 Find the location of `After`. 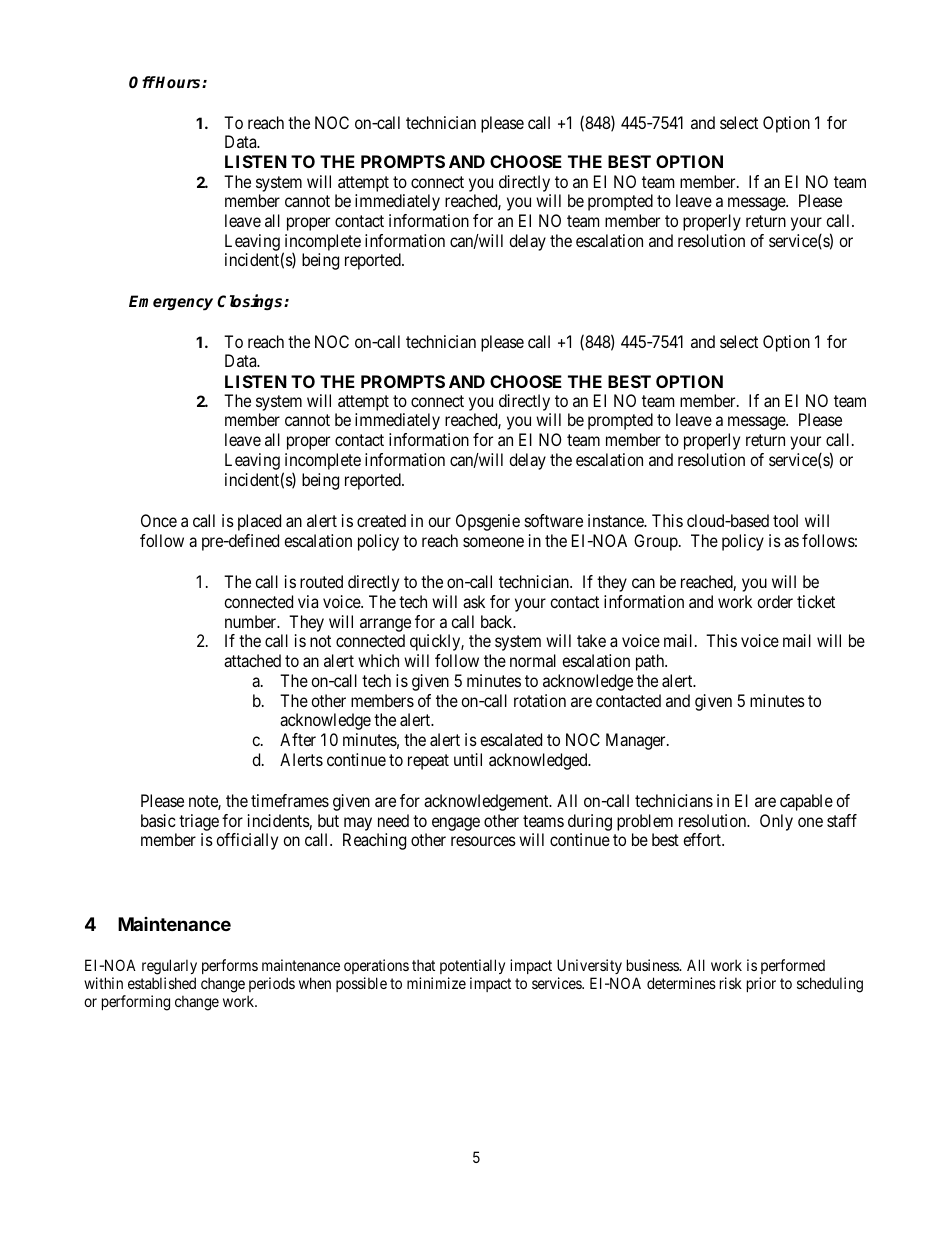

After is located at coordinates (298, 739).
